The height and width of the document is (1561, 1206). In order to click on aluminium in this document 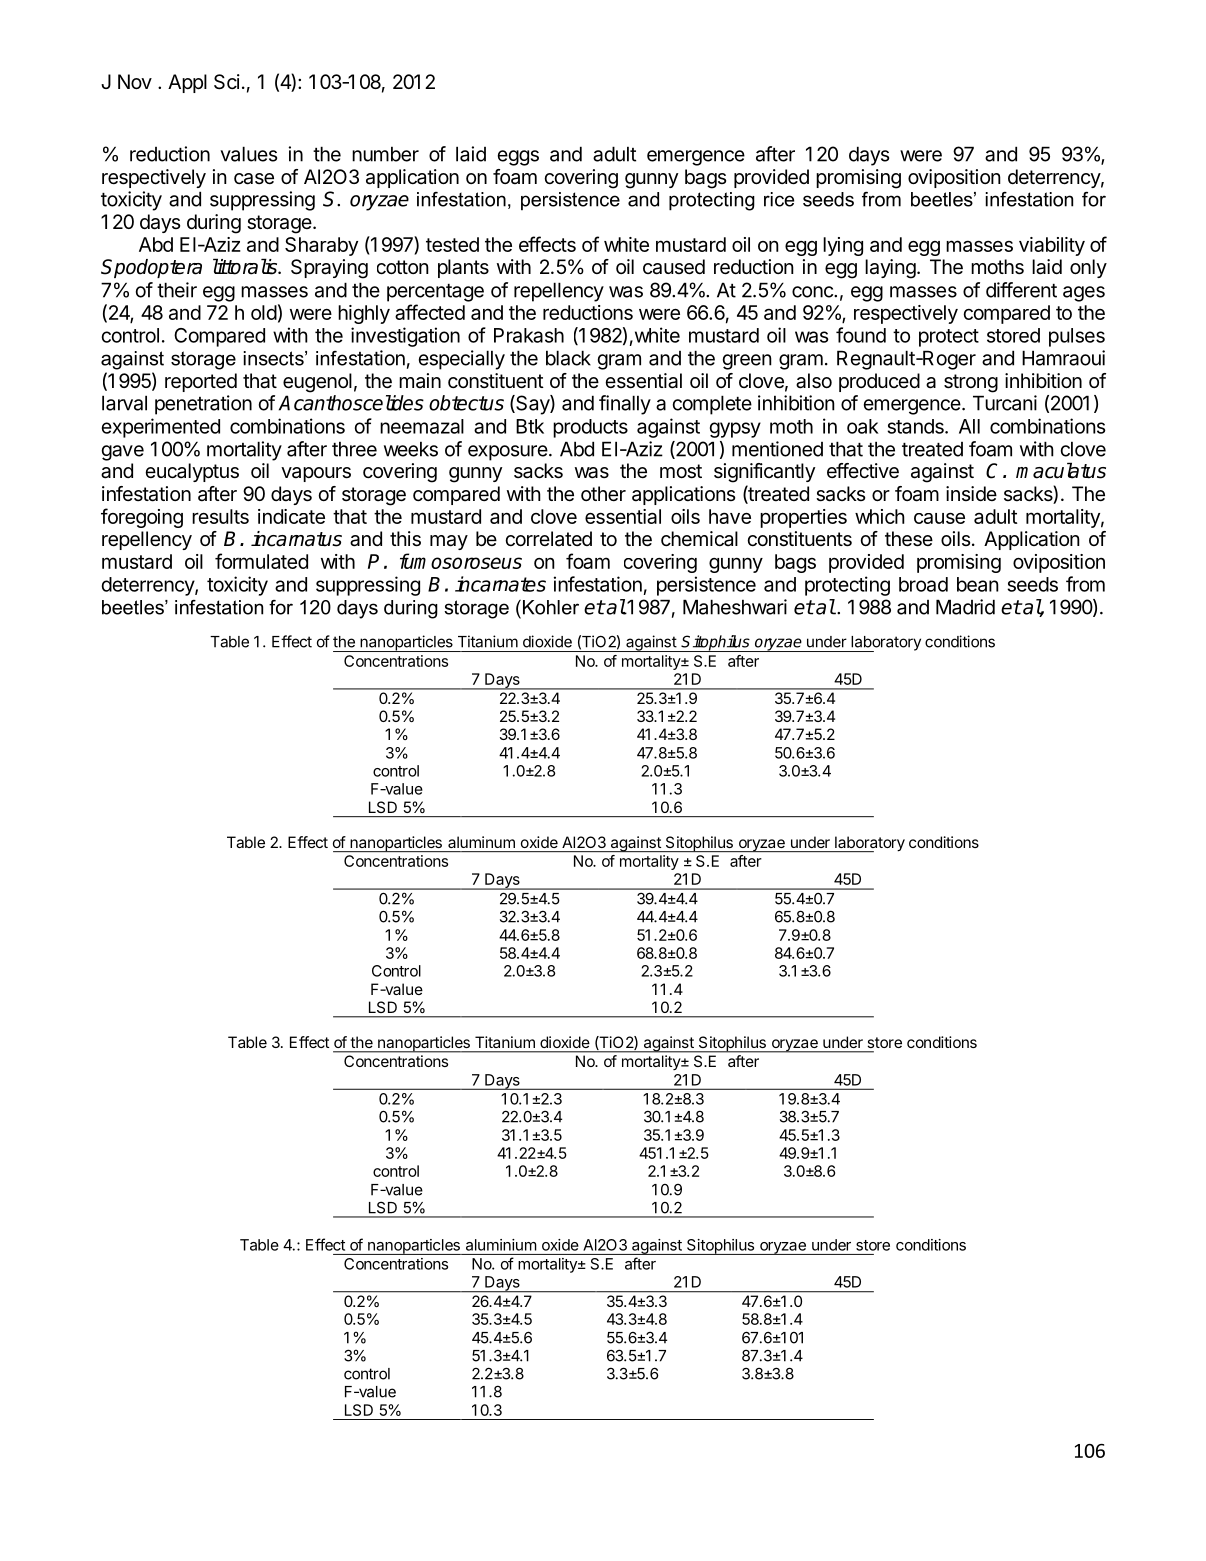, I will do `click(501, 1245)`.
